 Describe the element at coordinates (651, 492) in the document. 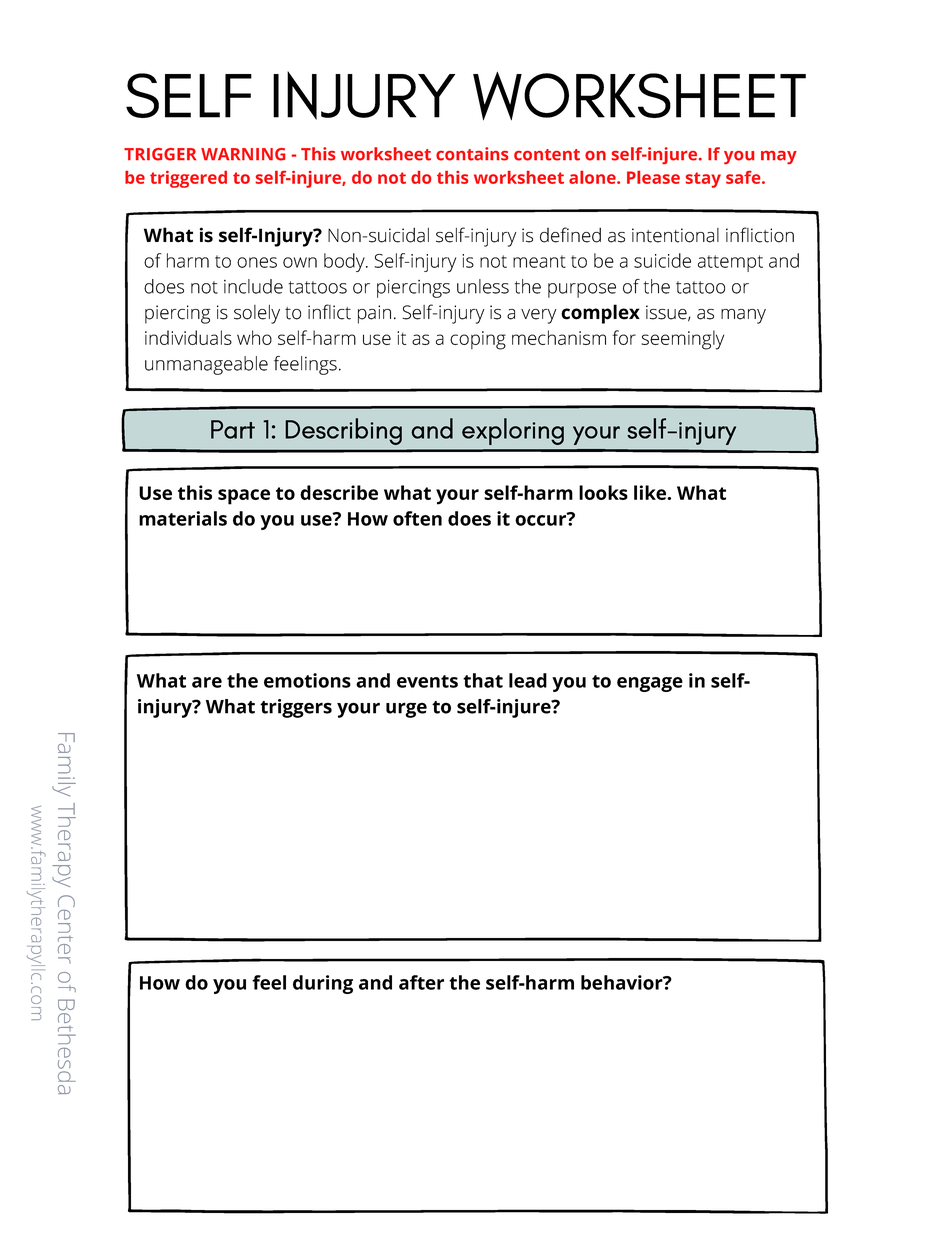

I see `like` at that location.
